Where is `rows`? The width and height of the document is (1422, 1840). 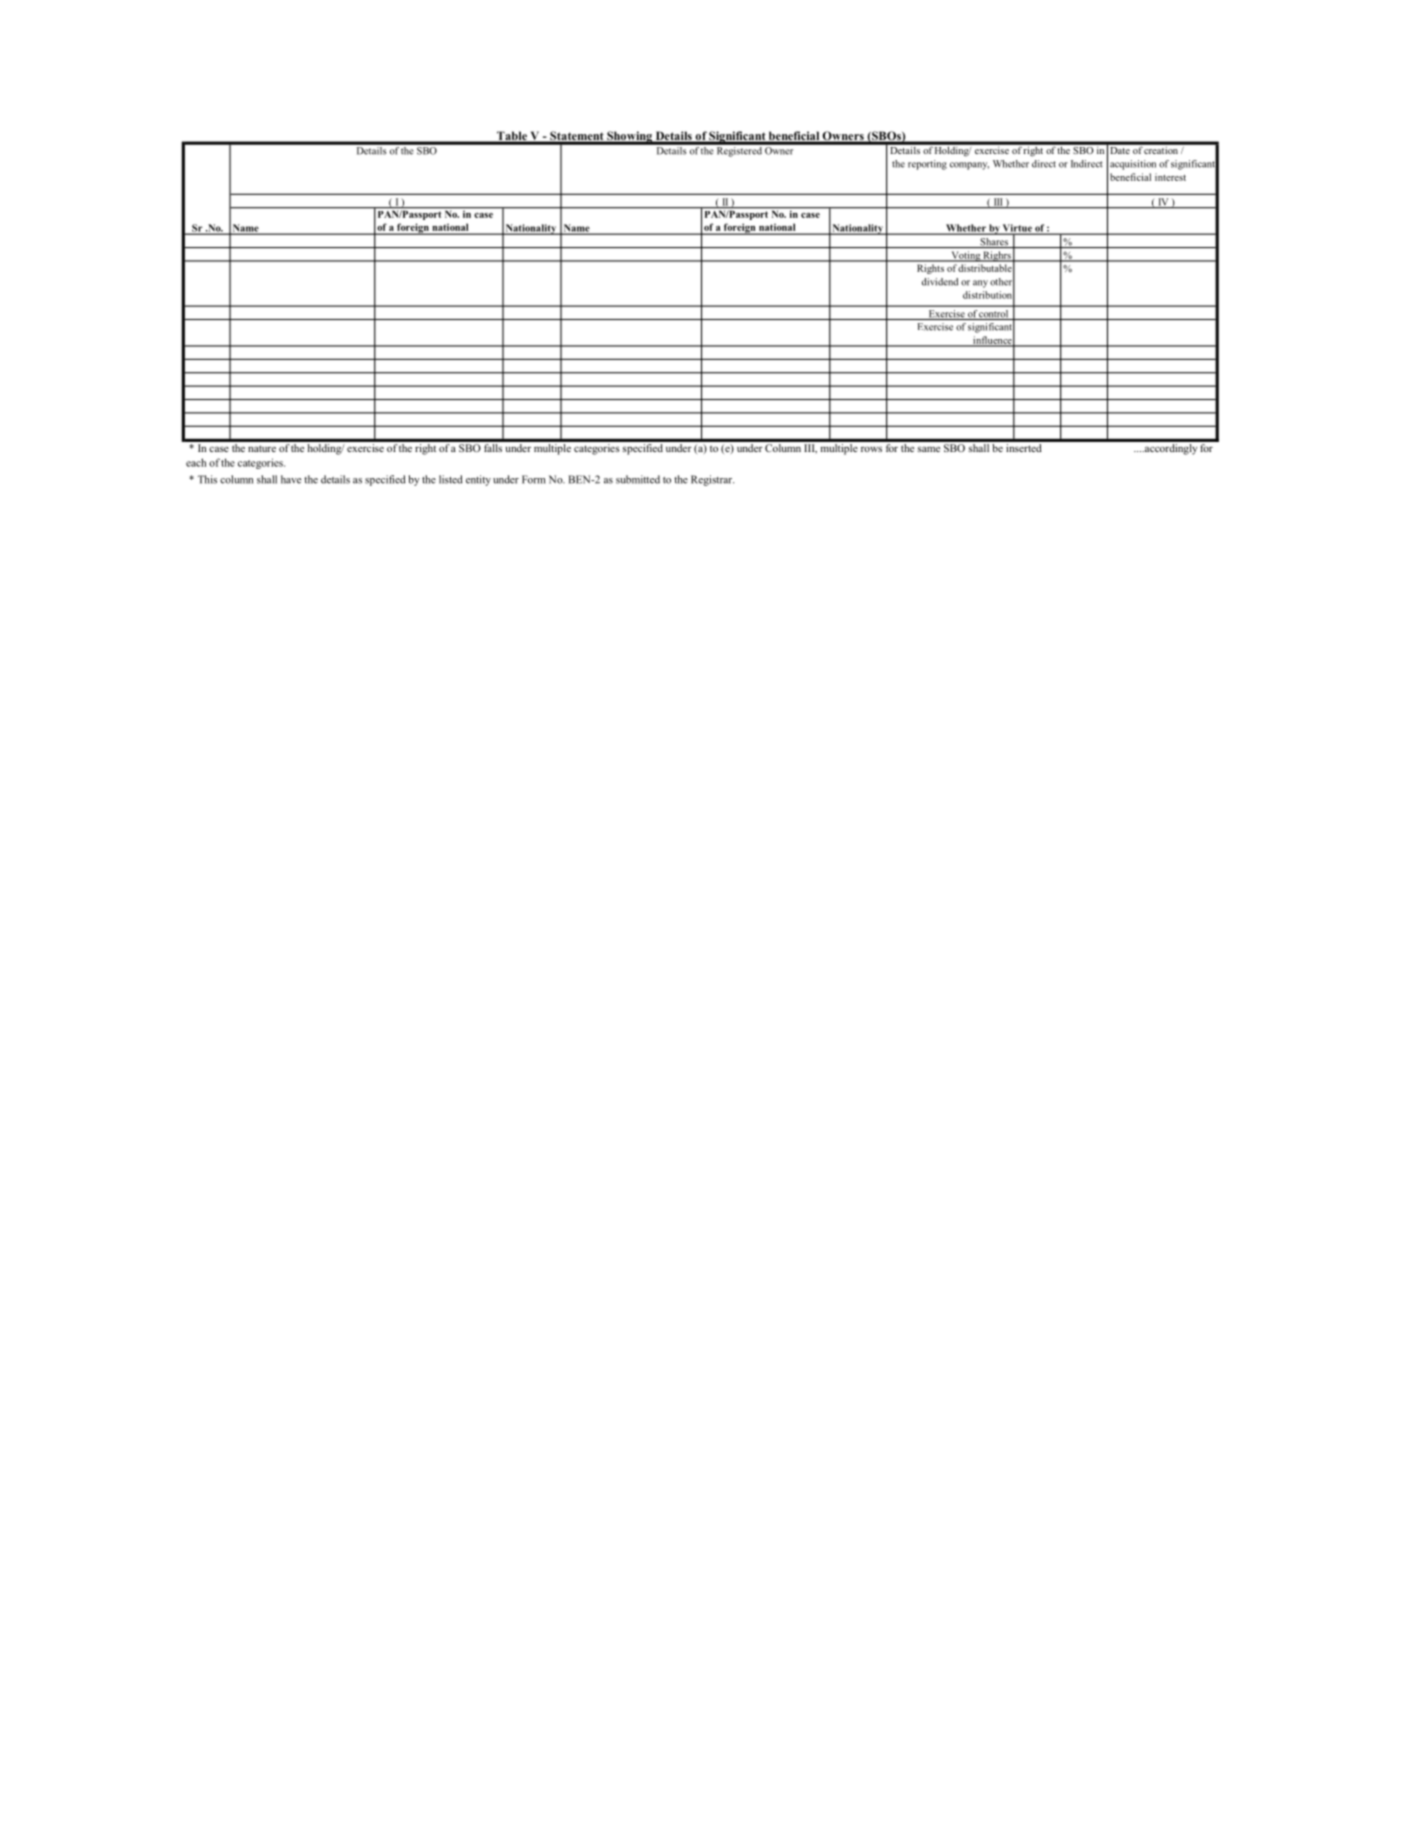 rows is located at coordinates (871, 449).
